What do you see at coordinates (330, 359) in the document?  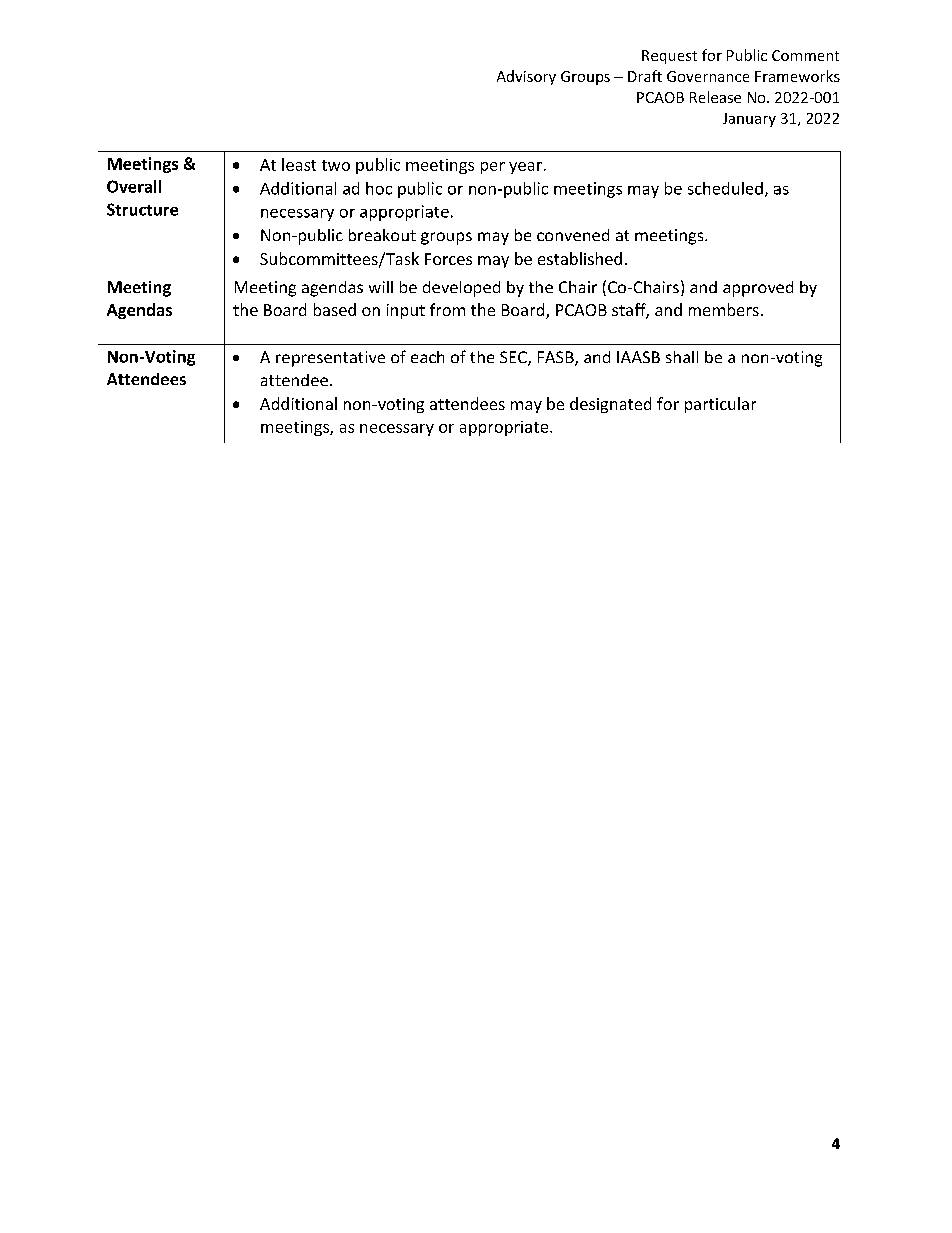 I see `representative` at bounding box center [330, 359].
